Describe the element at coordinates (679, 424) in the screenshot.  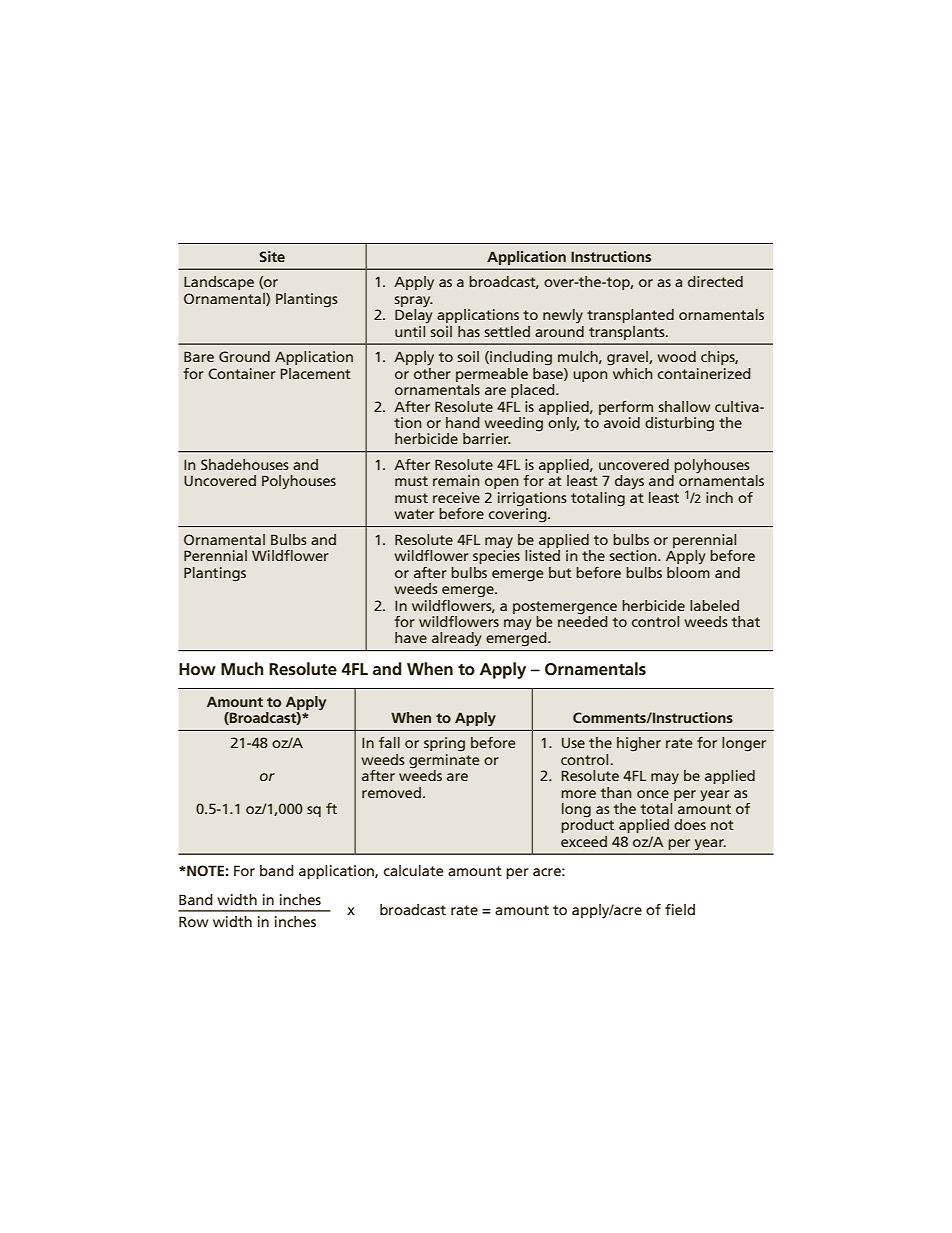
I see `disturbing` at that location.
